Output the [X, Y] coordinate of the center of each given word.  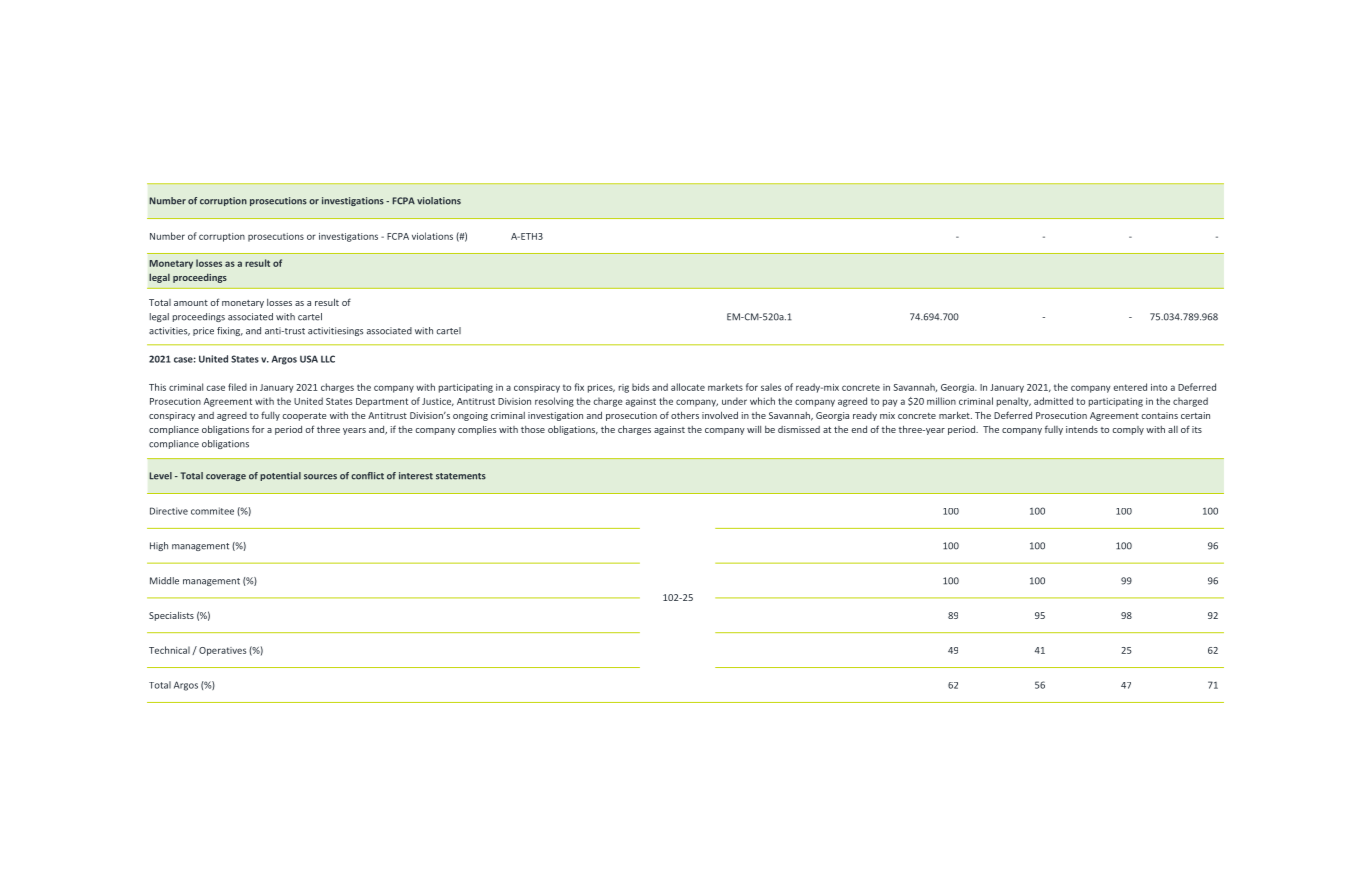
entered [1130, 387]
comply [1128, 430]
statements [461, 476]
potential [280, 476]
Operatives [222, 651]
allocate [688, 387]
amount [191, 303]
